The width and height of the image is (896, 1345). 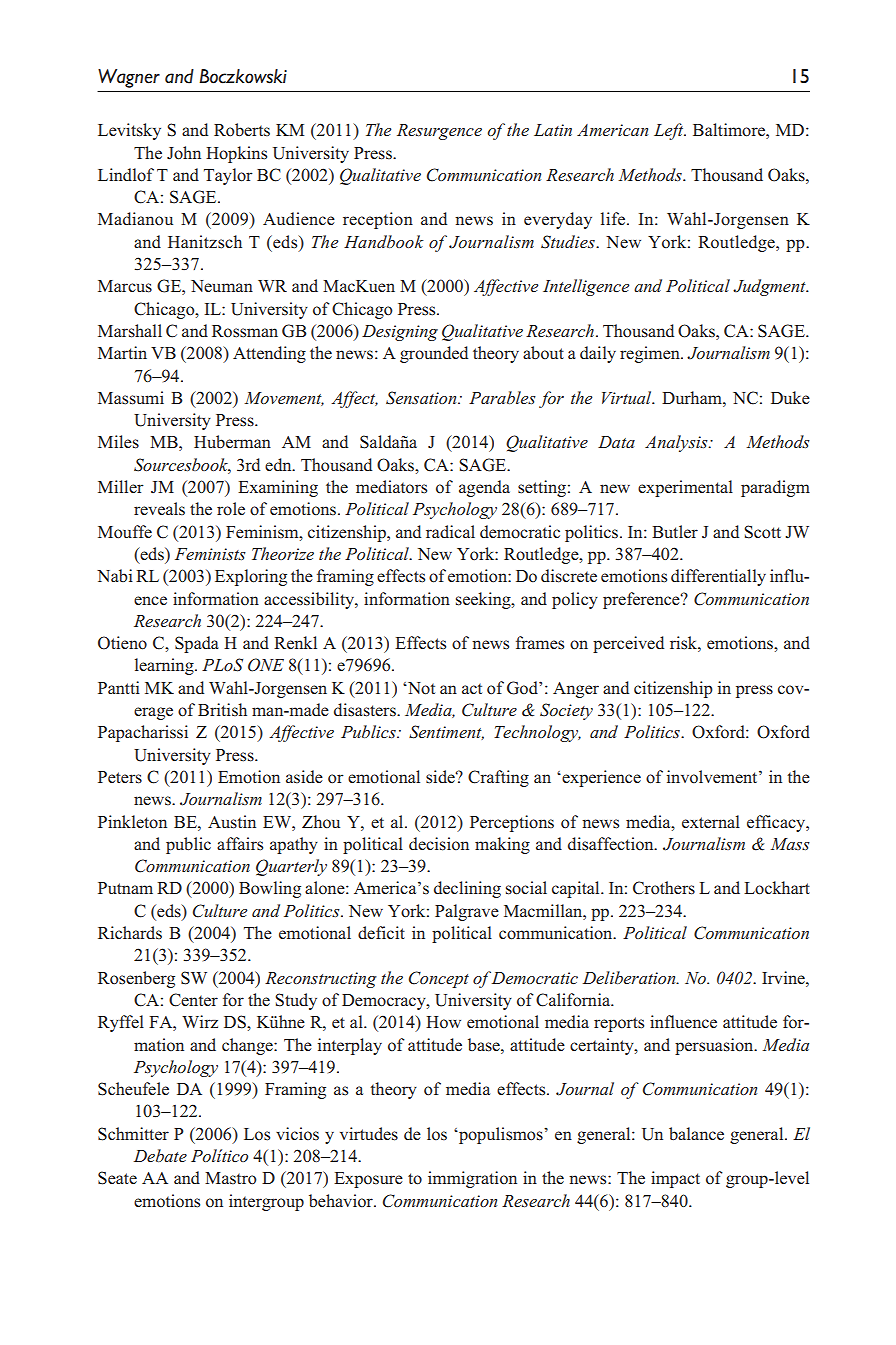 I want to click on Left, so click(x=670, y=131).
